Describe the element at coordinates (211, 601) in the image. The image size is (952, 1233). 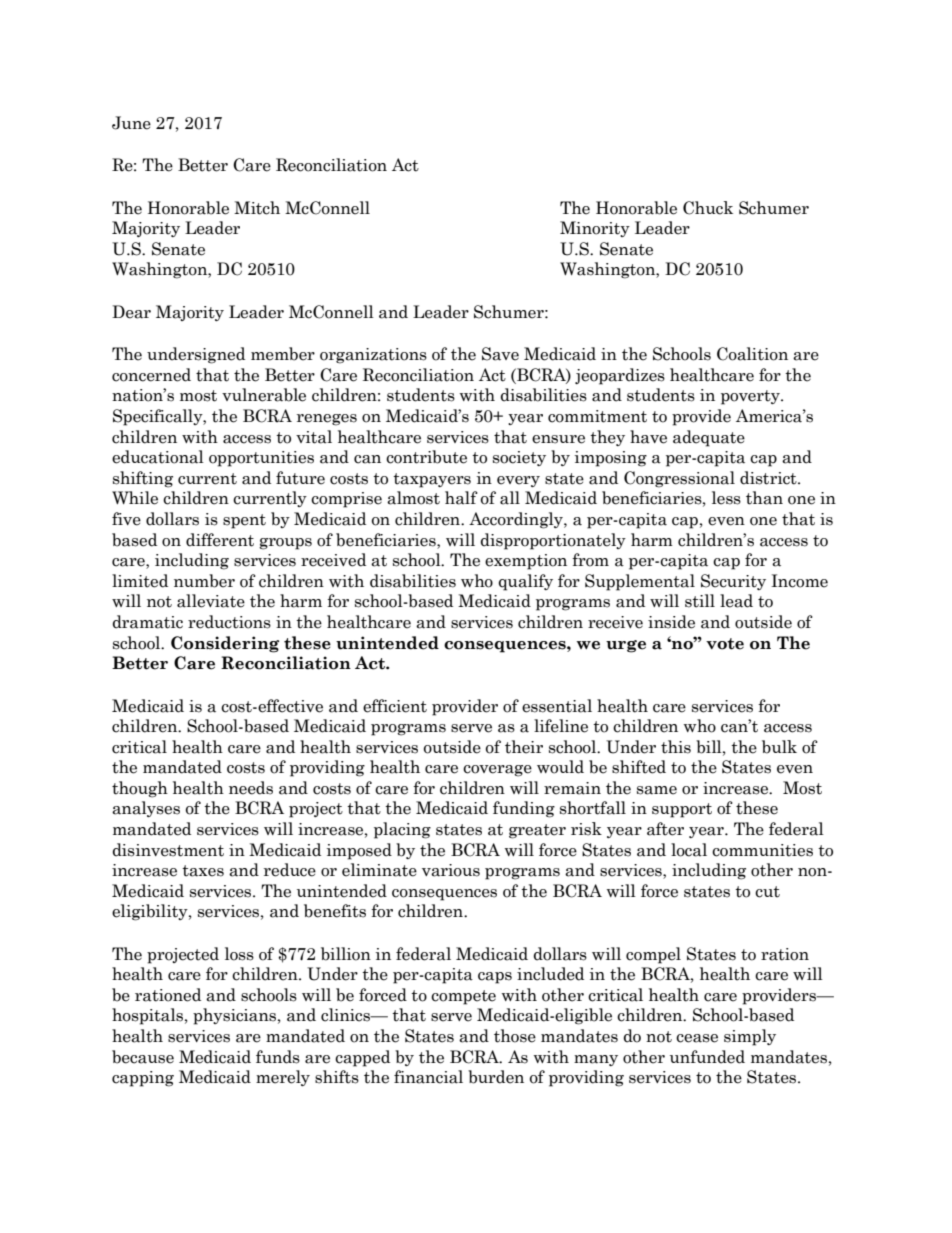
I see `alleviate` at that location.
